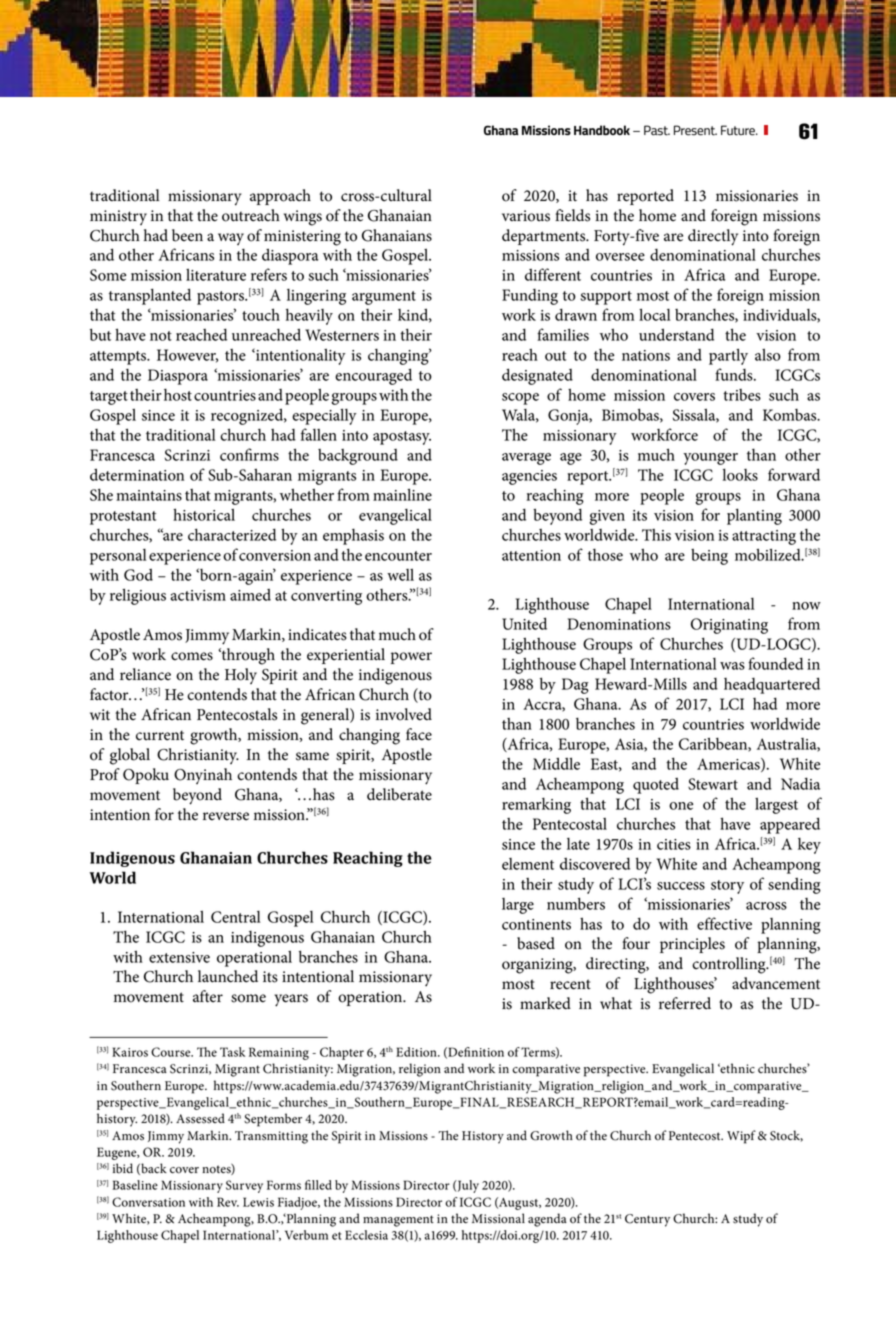 This screenshot has height=1321, width=896. What do you see at coordinates (398, 1221) in the screenshot?
I see `management` at bounding box center [398, 1221].
